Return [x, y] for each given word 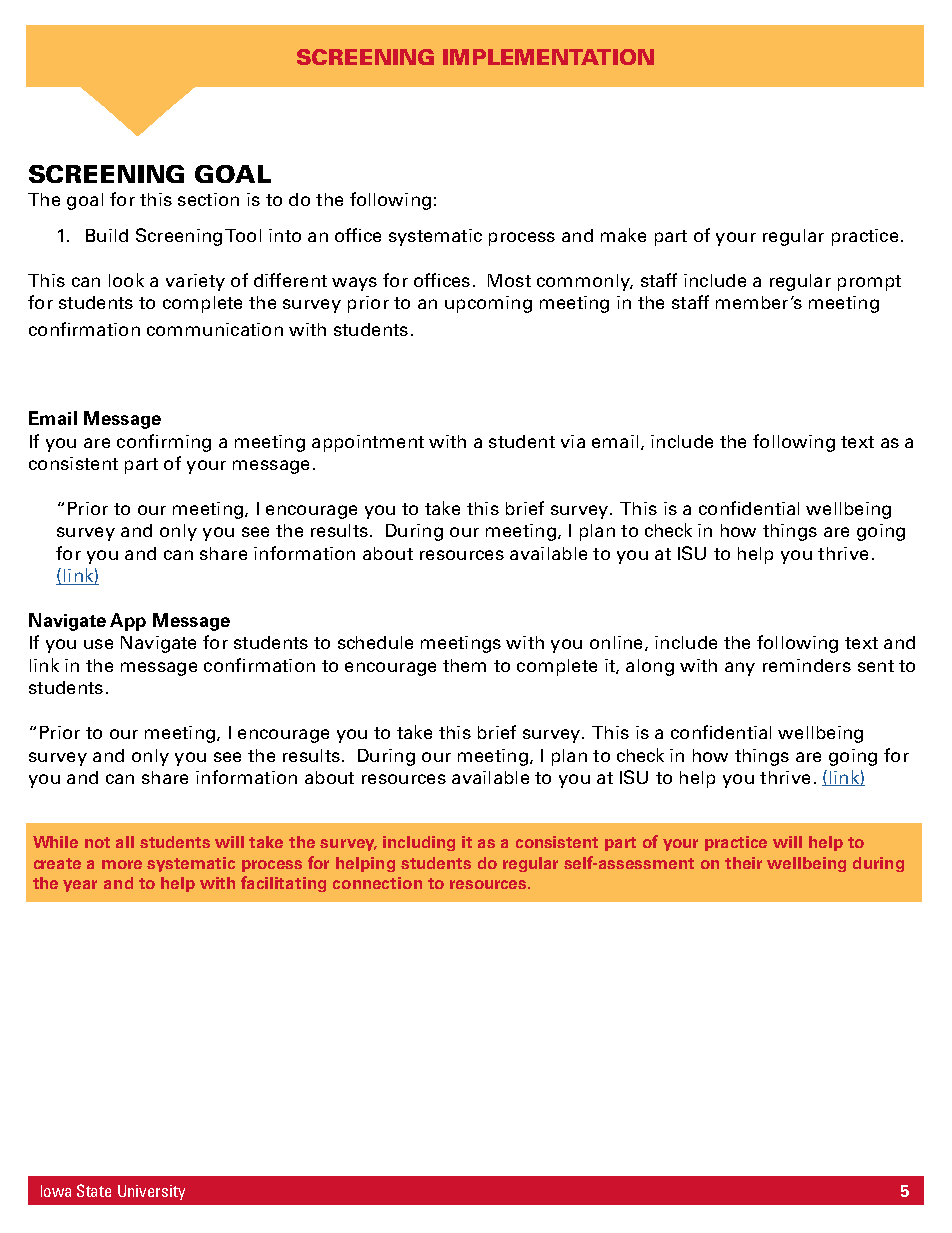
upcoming [488, 304]
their [743, 863]
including [419, 843]
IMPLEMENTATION [548, 57]
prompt [869, 283]
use [98, 644]
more [122, 864]
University [151, 1192]
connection [377, 883]
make [623, 235]
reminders [807, 665]
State [94, 1190]
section [208, 199]
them [464, 665]
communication [215, 329]
